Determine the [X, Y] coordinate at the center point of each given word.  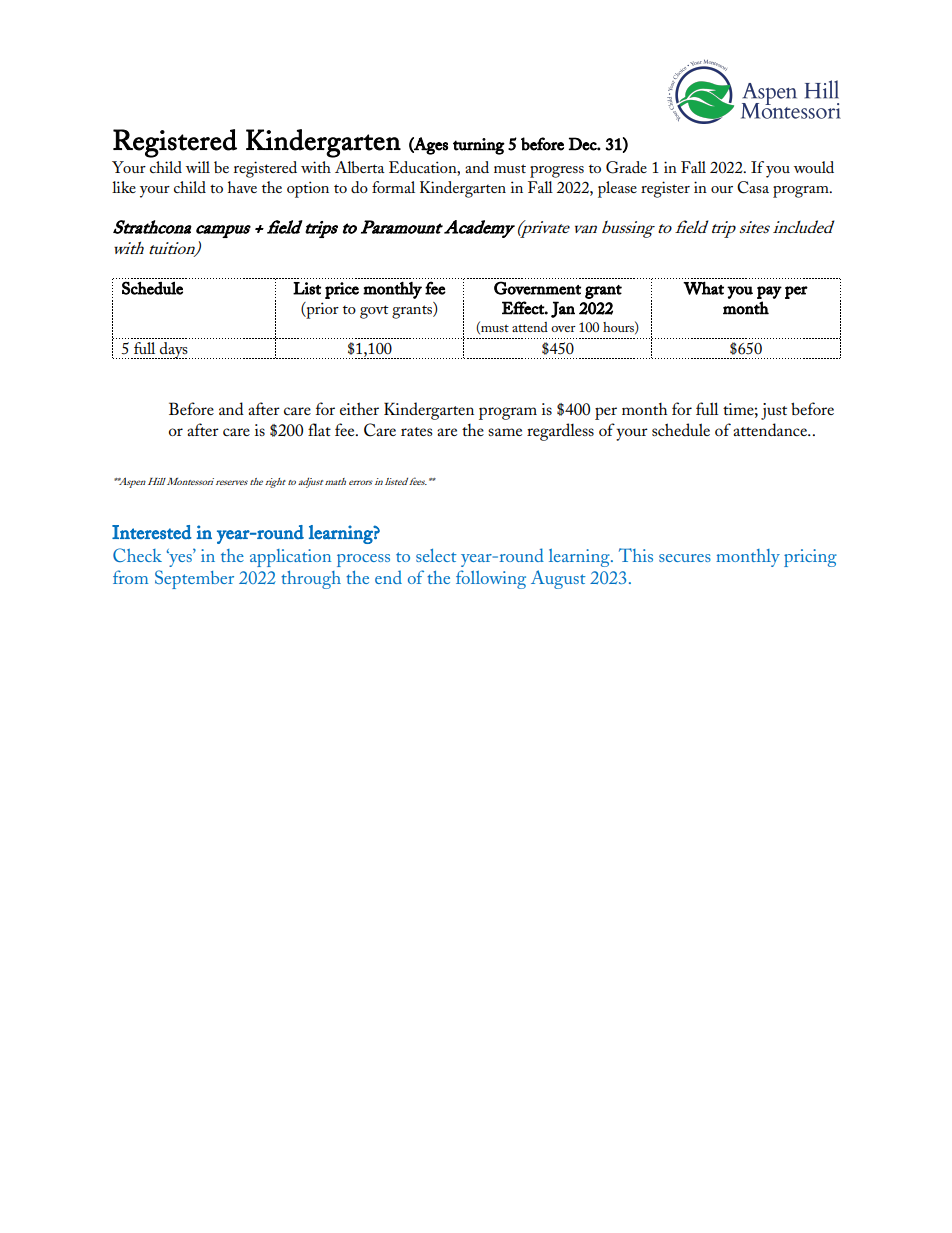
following [491, 579]
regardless [560, 432]
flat [319, 429]
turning [479, 146]
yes [180, 559]
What [703, 288]
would [814, 167]
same [505, 432]
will [198, 167]
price [342, 290]
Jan [563, 309]
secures [685, 558]
